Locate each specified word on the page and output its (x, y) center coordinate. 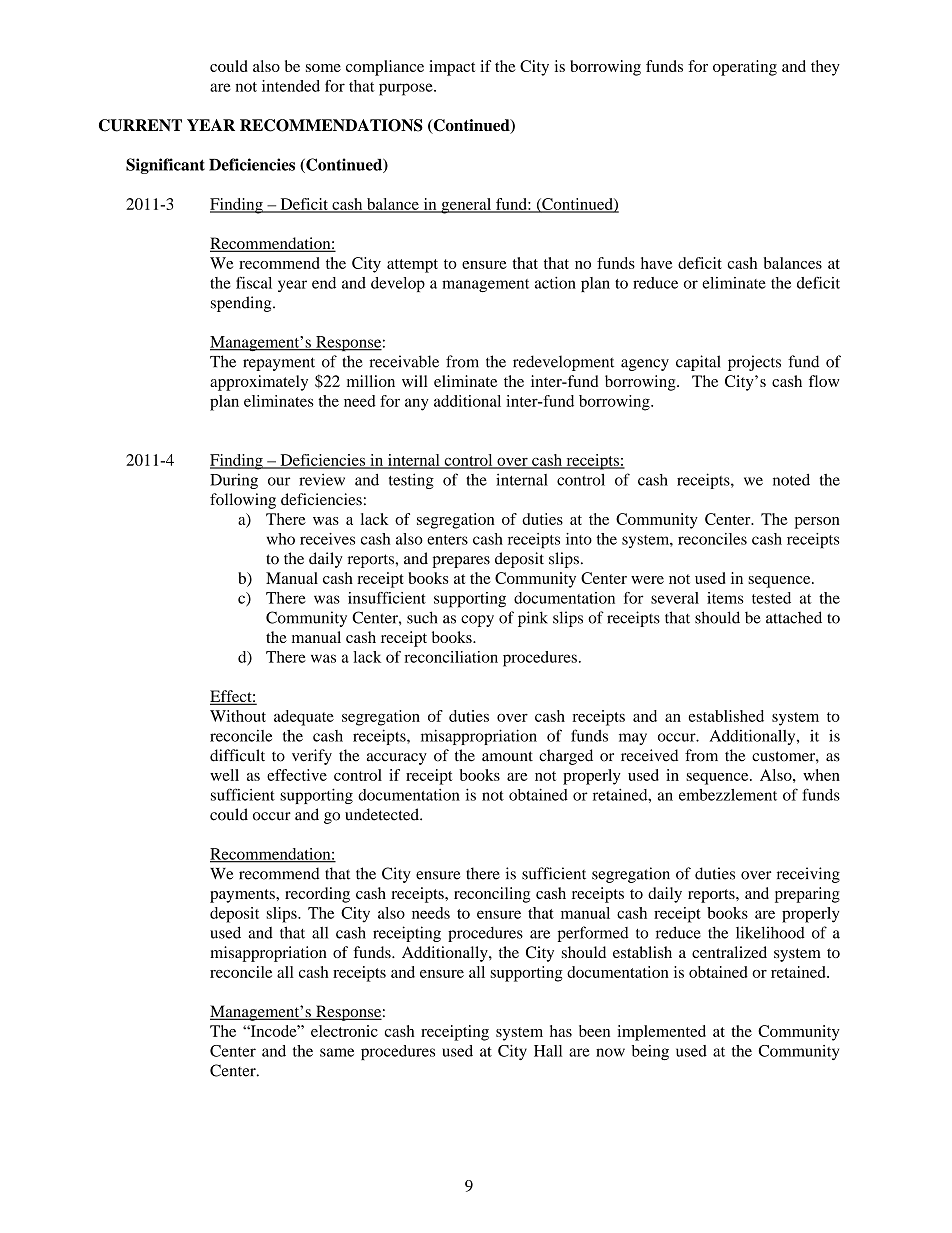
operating (745, 68)
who (281, 539)
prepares (461, 562)
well (224, 775)
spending (242, 304)
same (337, 1052)
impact (452, 68)
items (725, 598)
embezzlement (728, 795)
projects (754, 363)
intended (291, 86)
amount (507, 756)
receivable (404, 361)
